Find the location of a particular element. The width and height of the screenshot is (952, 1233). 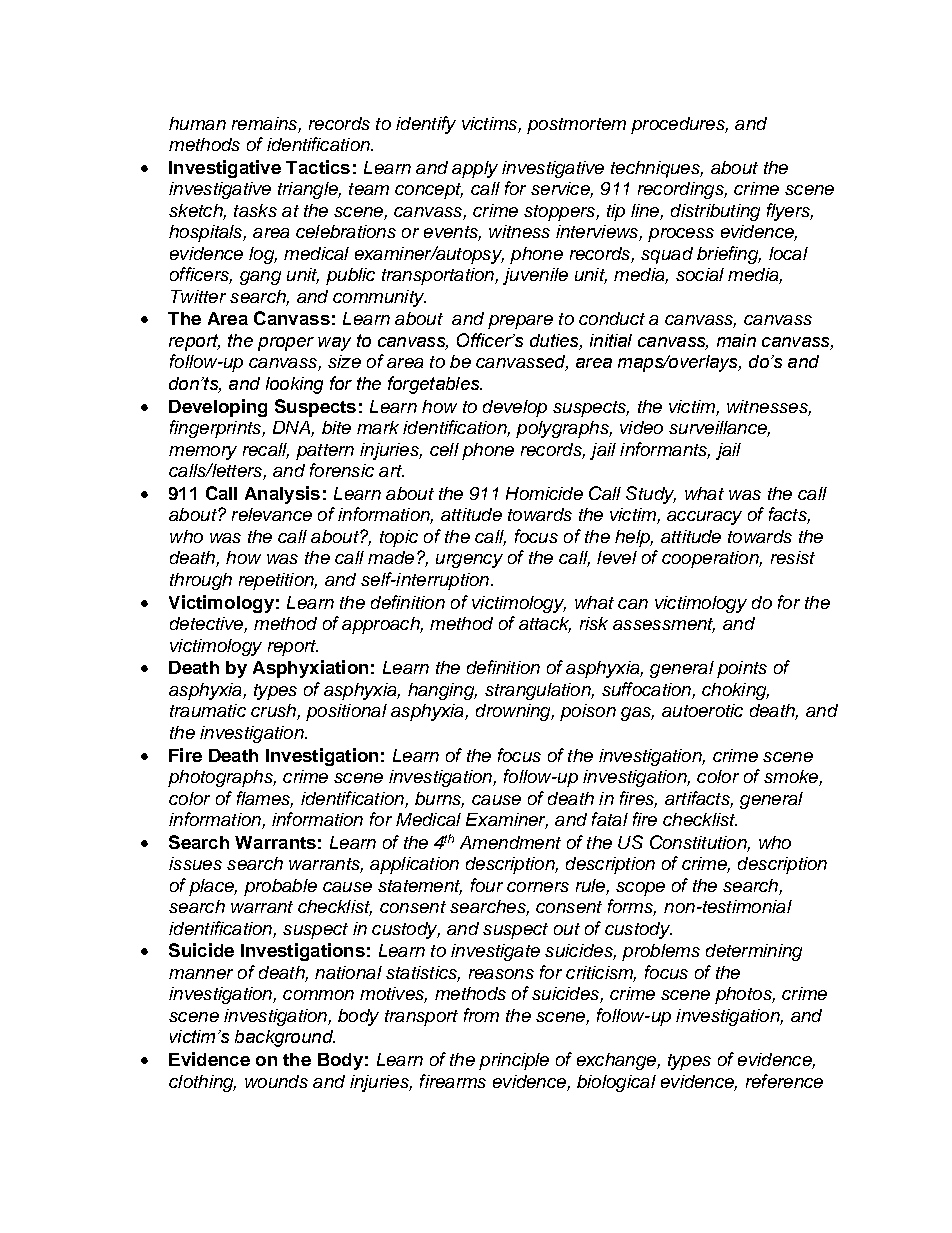

attack is located at coordinates (545, 625).
